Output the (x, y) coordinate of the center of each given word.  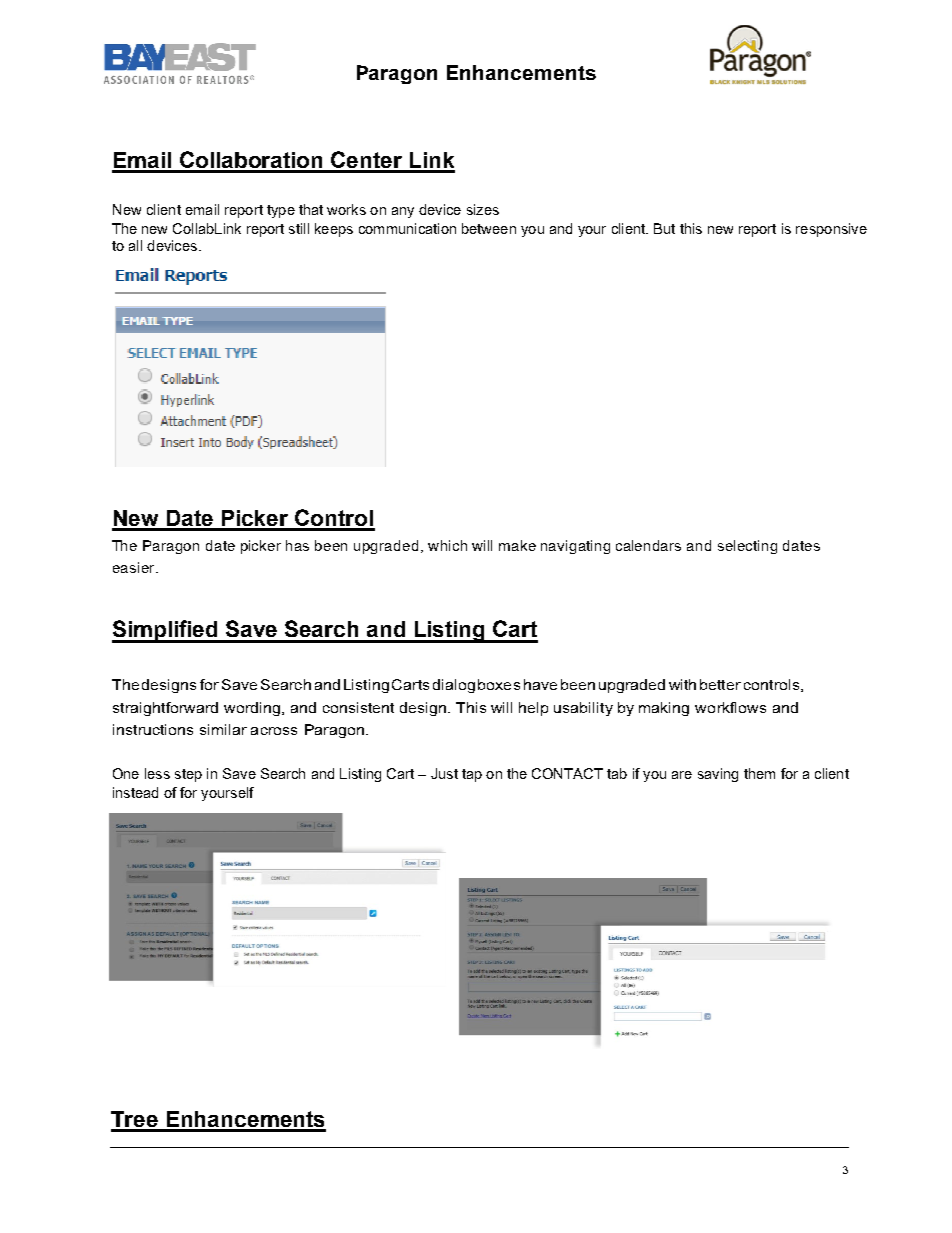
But (664, 228)
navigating (575, 547)
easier (135, 567)
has (297, 545)
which (447, 545)
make (517, 545)
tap (472, 775)
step (188, 775)
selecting (747, 547)
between (489, 228)
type (281, 211)
